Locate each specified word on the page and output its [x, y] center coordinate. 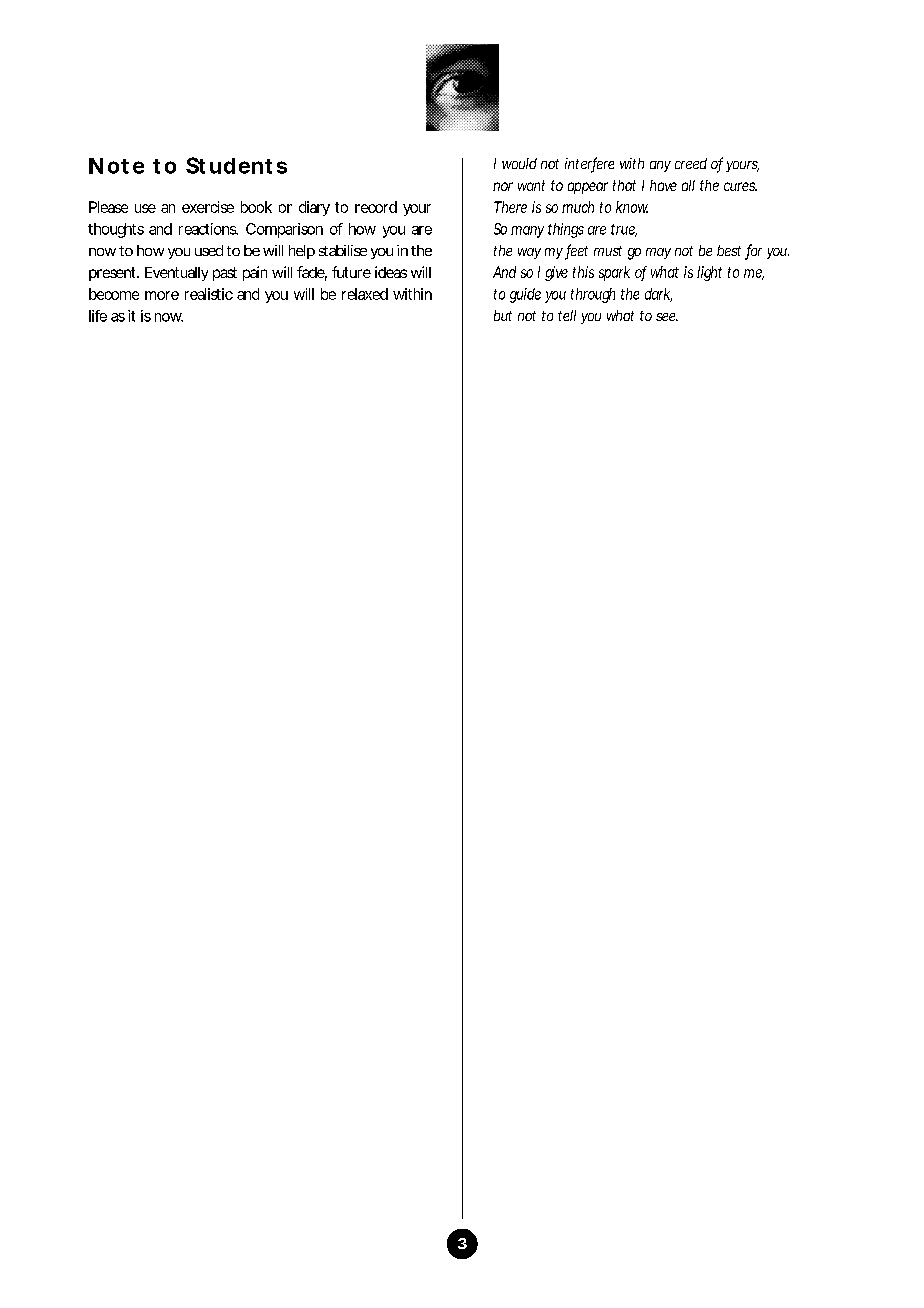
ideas [391, 272]
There [510, 207]
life [98, 316]
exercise [208, 207]
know [632, 207]
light [709, 273]
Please [108, 207]
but [503, 315]
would [519, 163]
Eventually [176, 274]
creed [691, 163]
